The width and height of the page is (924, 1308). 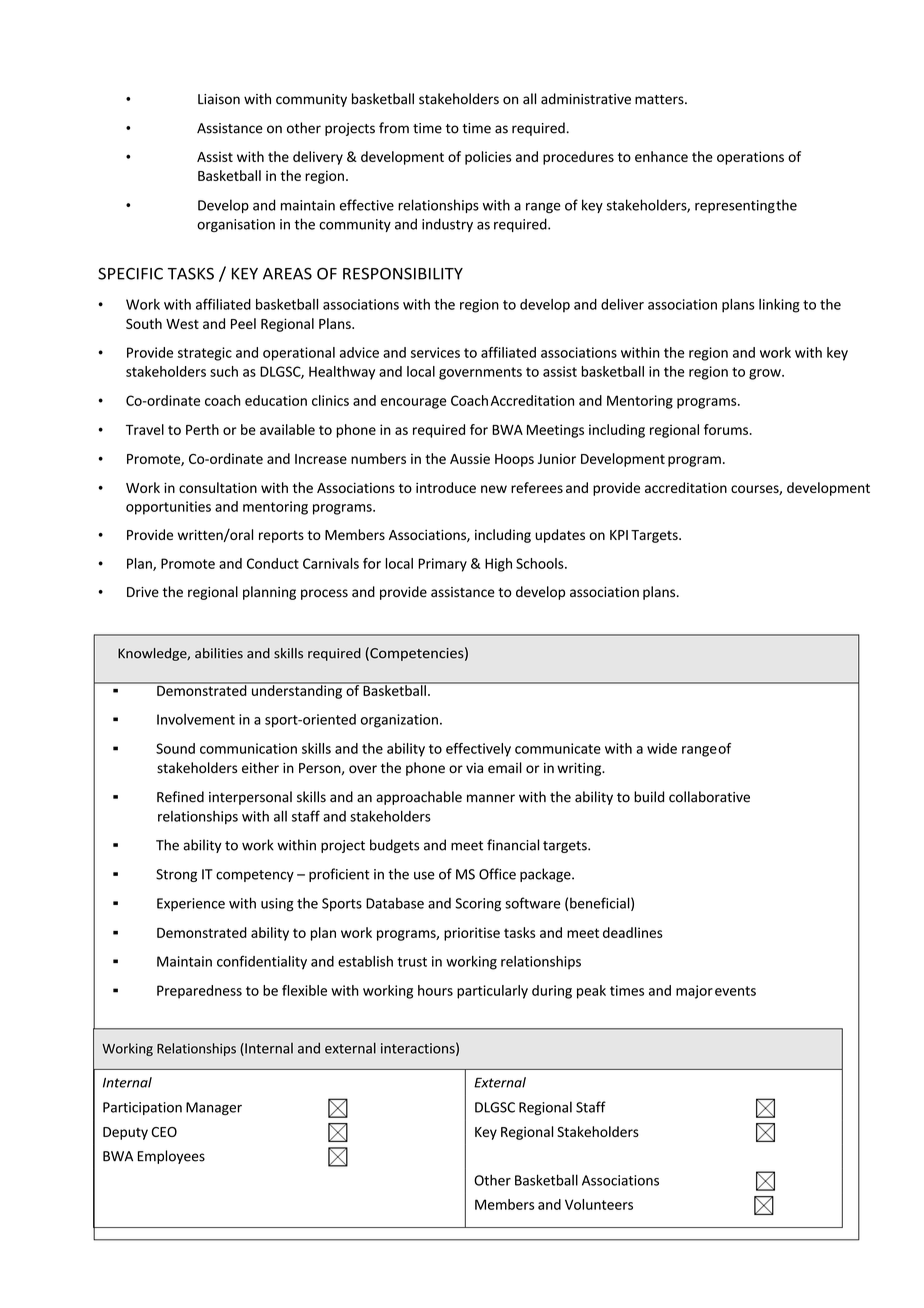 I want to click on Employees, so click(x=171, y=1157).
